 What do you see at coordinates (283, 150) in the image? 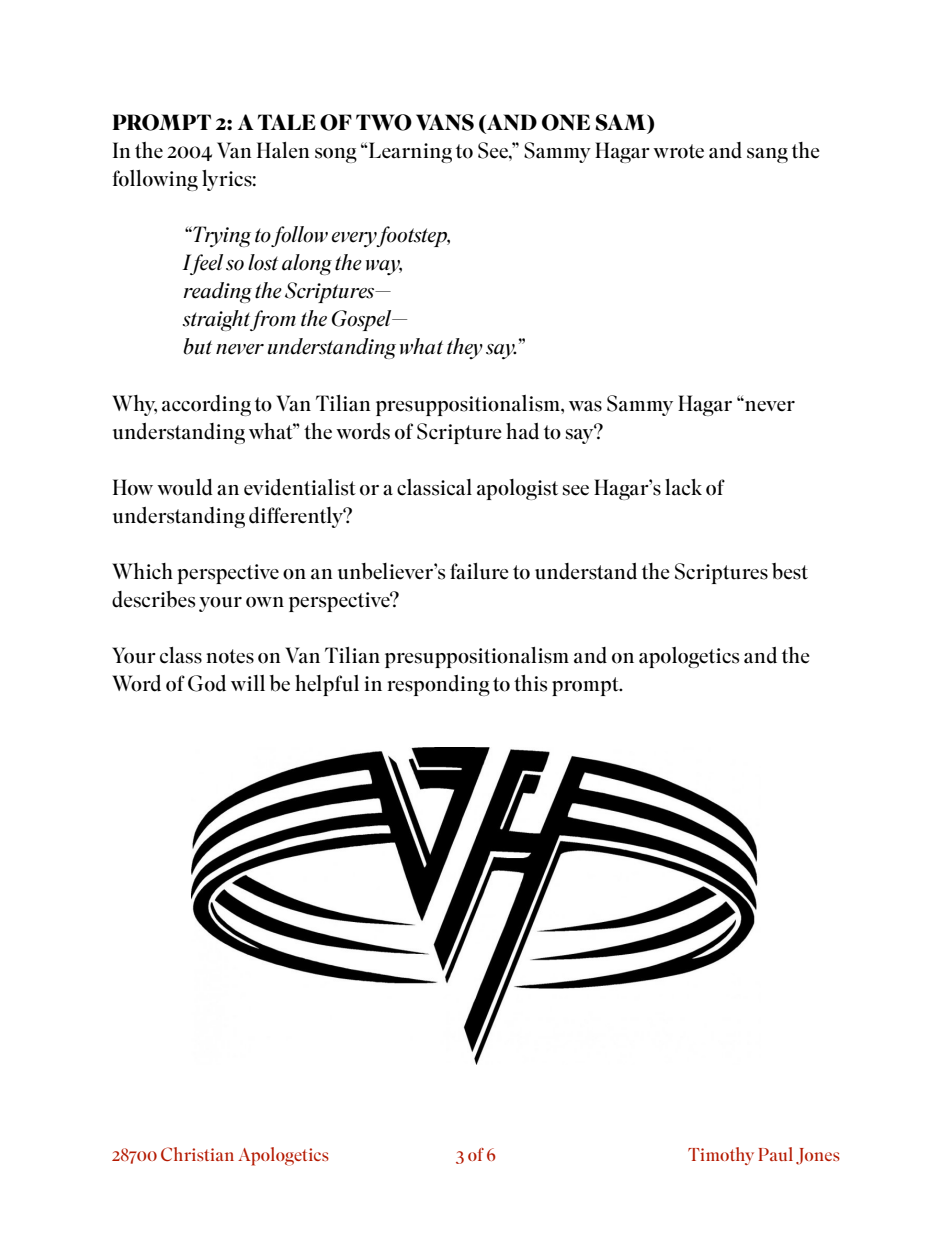
I see `Halen` at bounding box center [283, 150].
